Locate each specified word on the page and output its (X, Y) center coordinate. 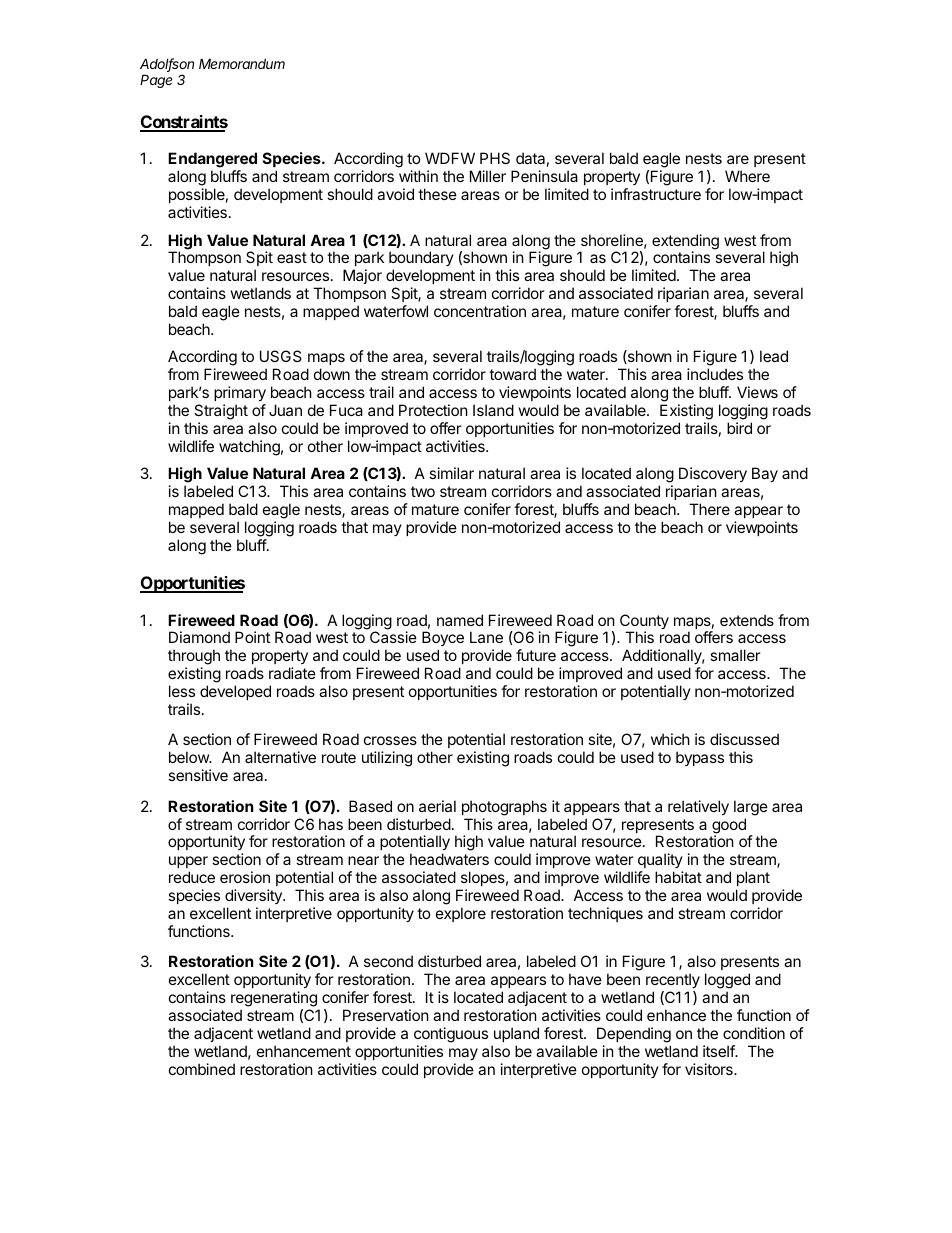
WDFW (450, 158)
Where (747, 176)
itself (719, 1051)
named (460, 620)
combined (202, 1069)
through (194, 658)
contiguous (451, 1035)
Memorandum (242, 63)
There (709, 509)
